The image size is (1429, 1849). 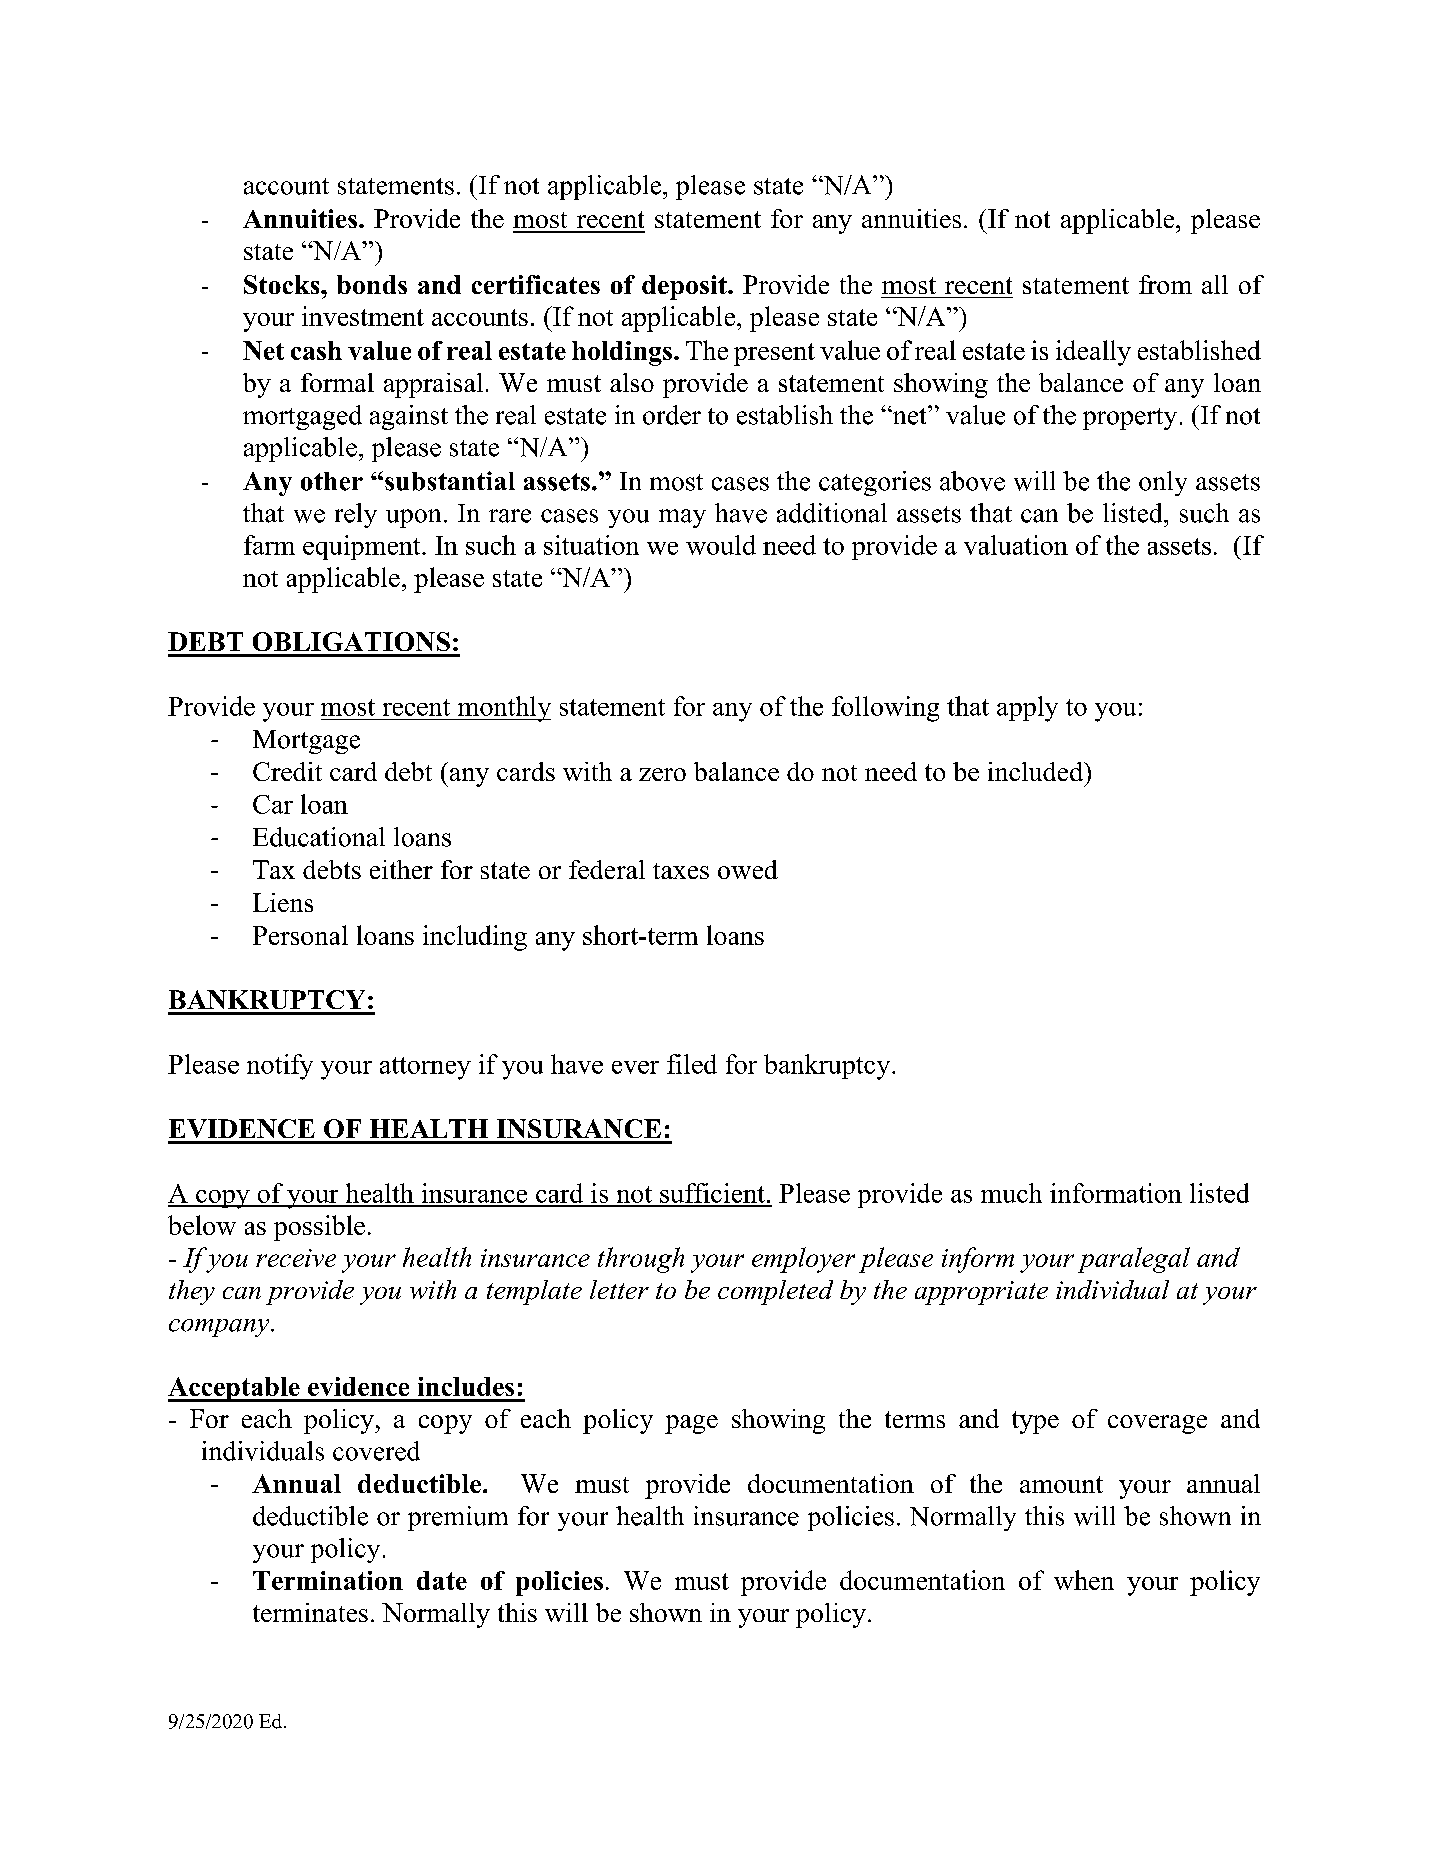 What do you see at coordinates (1027, 709) in the document?
I see `apply` at bounding box center [1027, 709].
